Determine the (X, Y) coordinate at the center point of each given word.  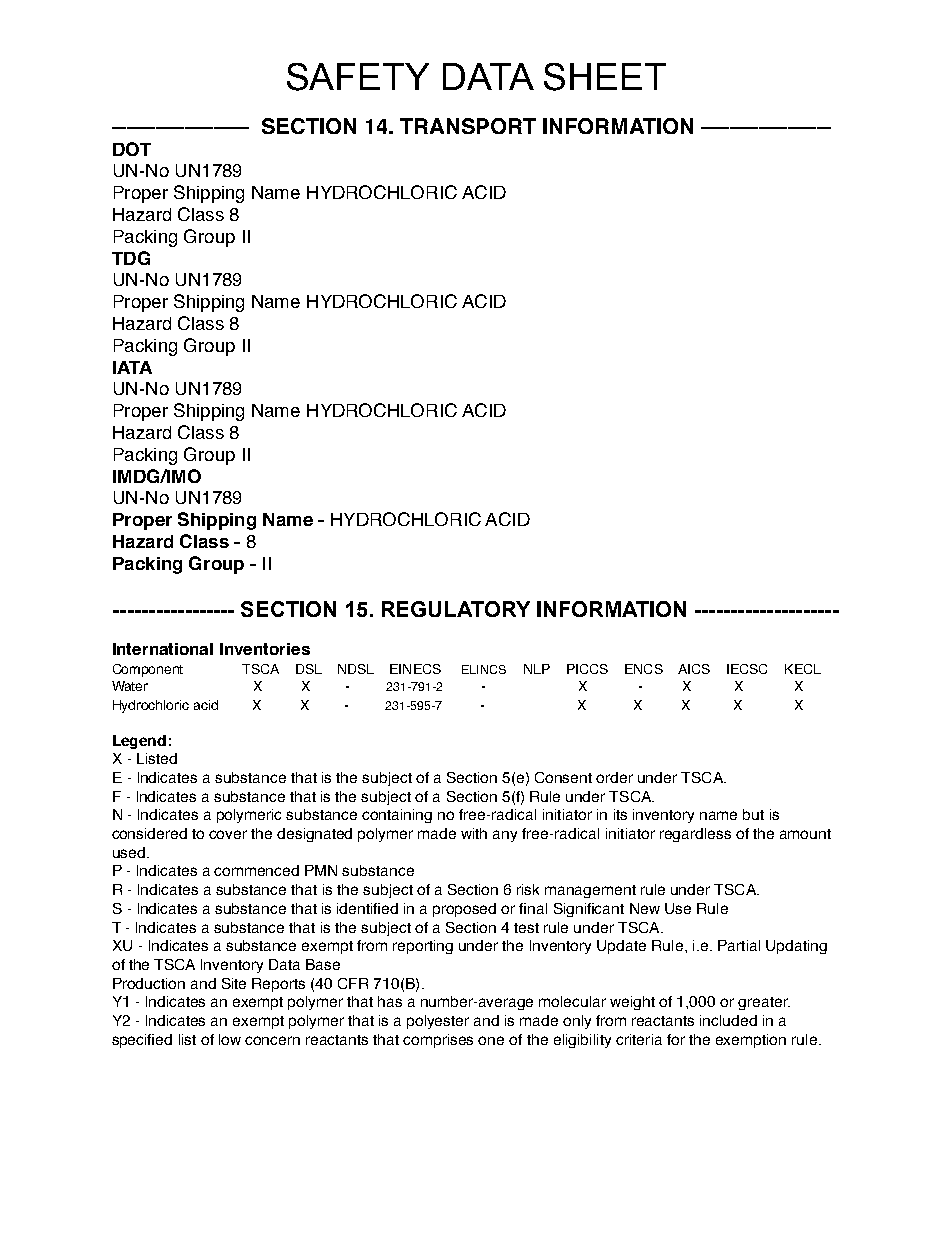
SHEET (605, 77)
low (230, 1039)
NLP (537, 669)
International (163, 649)
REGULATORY (456, 609)
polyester (438, 1022)
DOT (132, 149)
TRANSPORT (468, 126)
